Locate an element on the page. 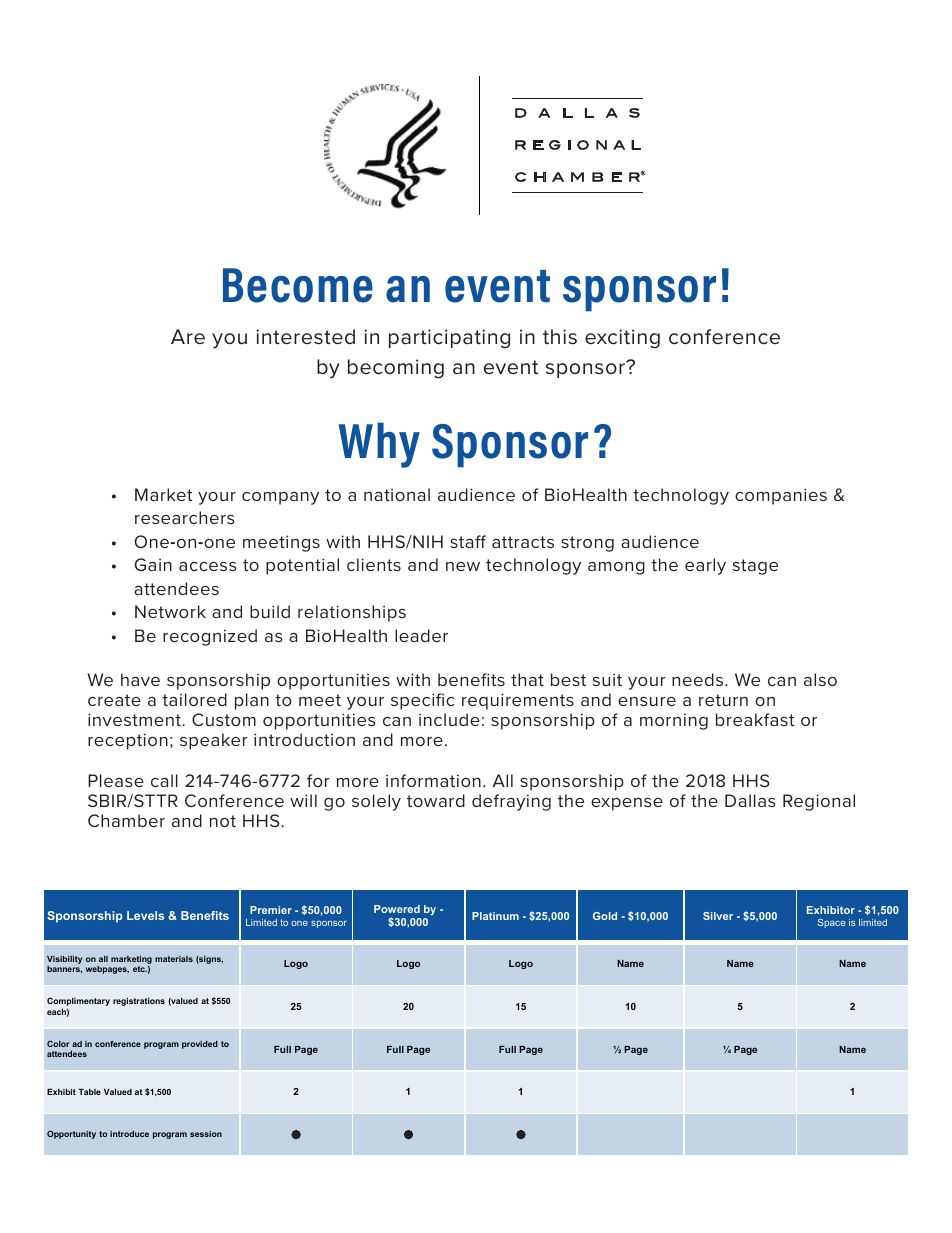 Image resolution: width=952 pixels, height=1233 pixels. introduce is located at coordinates (129, 1134).
